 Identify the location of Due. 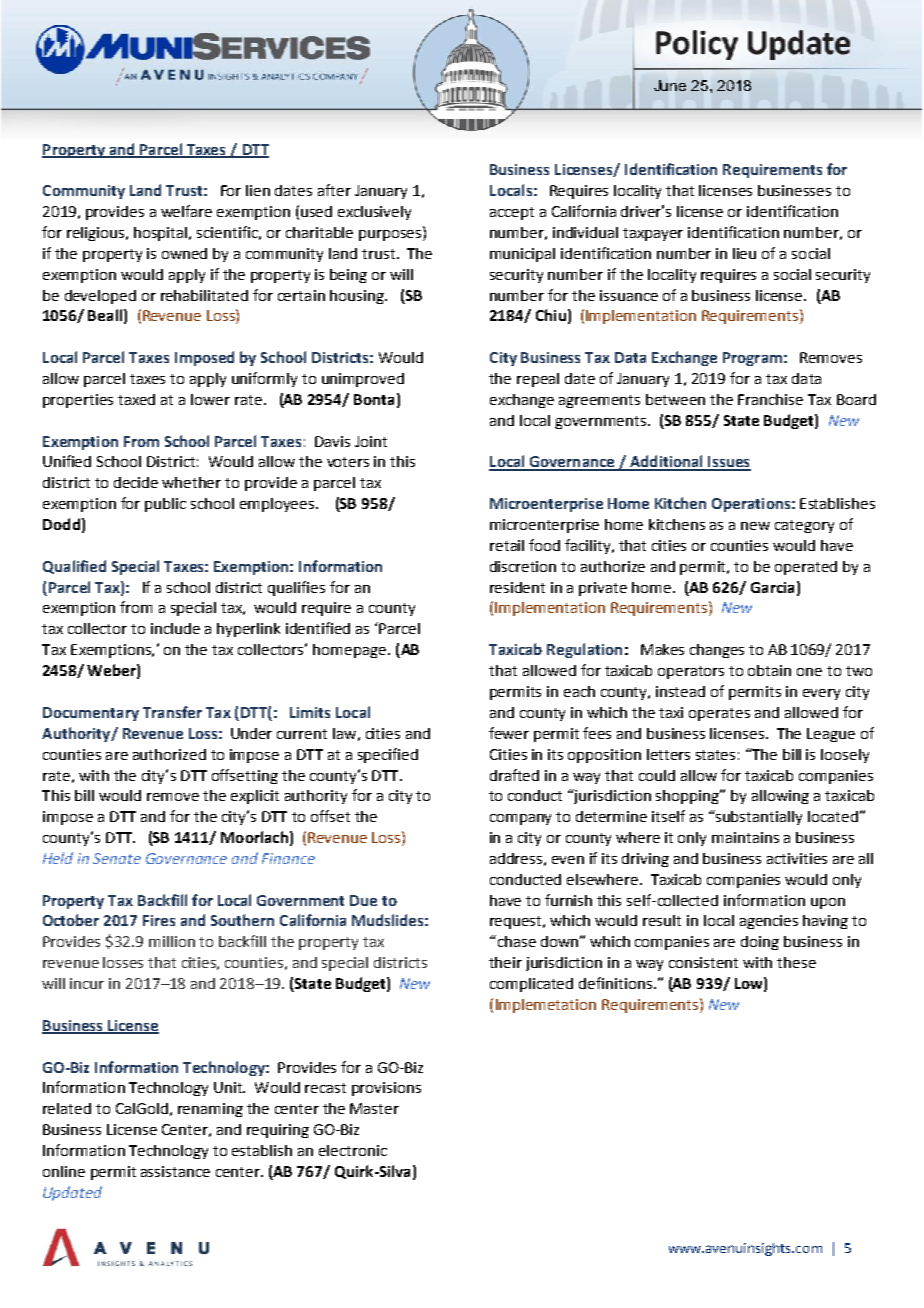
(363, 900).
